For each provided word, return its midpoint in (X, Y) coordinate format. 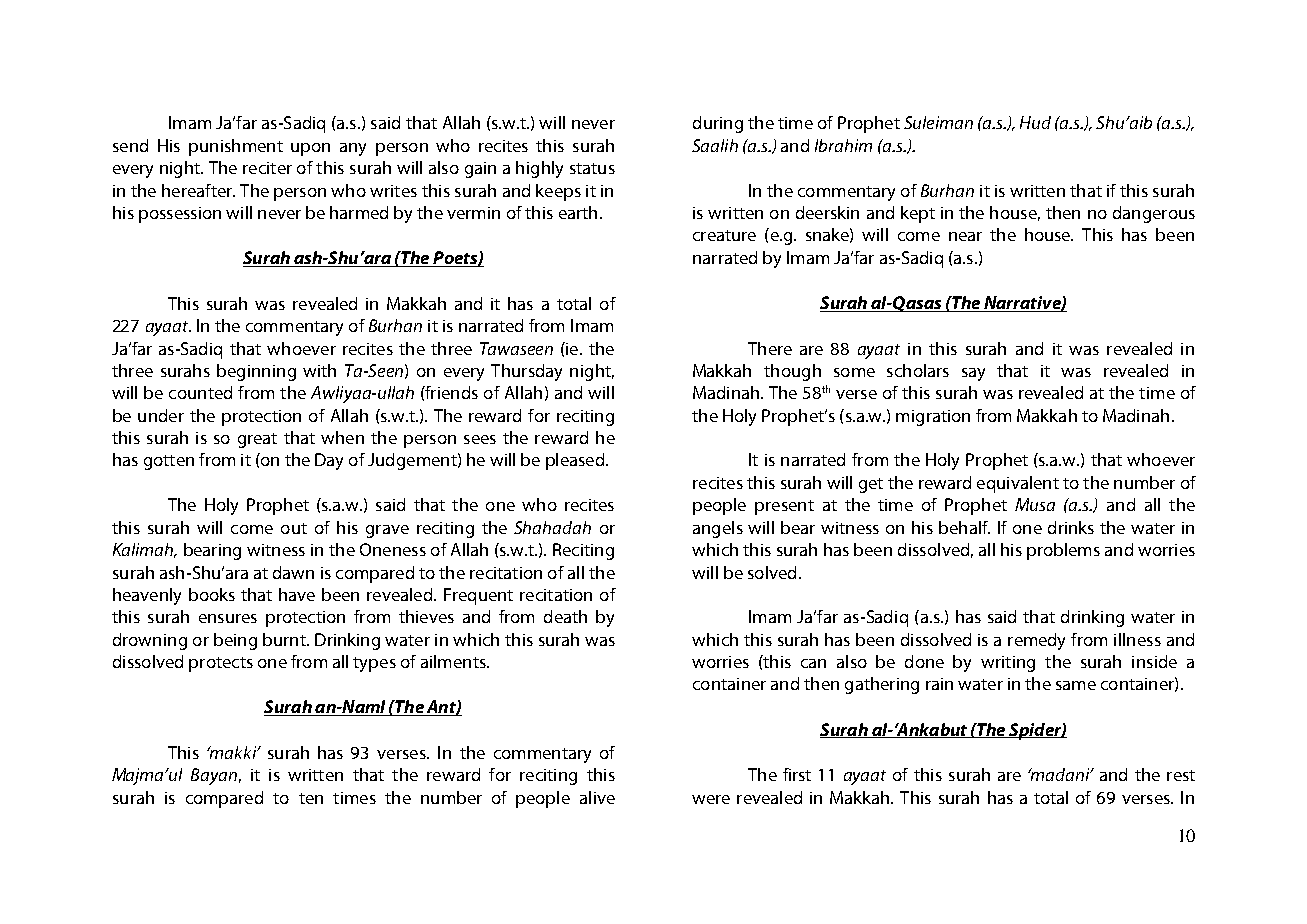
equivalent (1018, 484)
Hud (1035, 122)
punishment (236, 147)
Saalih (715, 145)
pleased (575, 461)
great (257, 440)
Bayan (214, 776)
